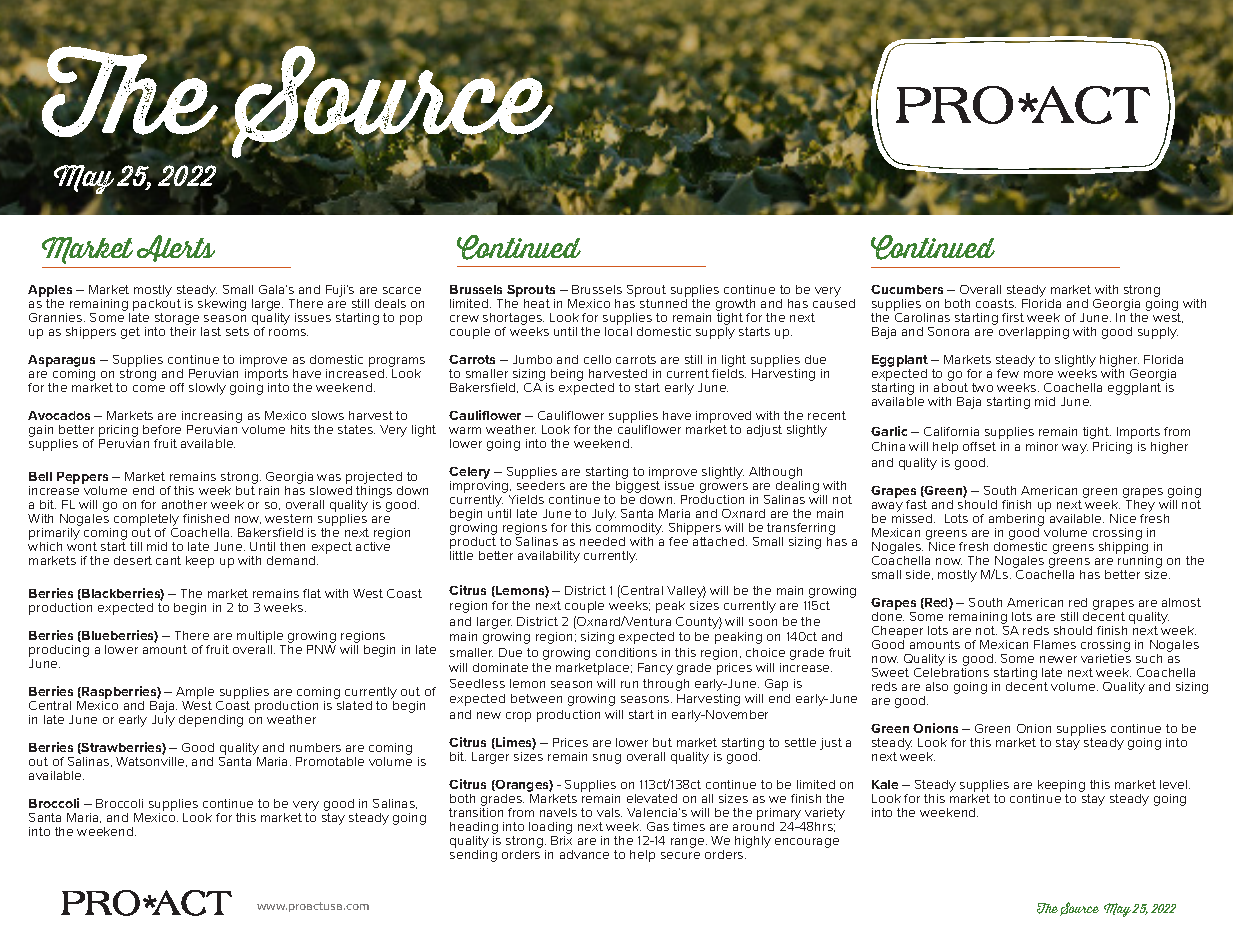  What do you see at coordinates (663, 303) in the document?
I see `stunned` at bounding box center [663, 303].
